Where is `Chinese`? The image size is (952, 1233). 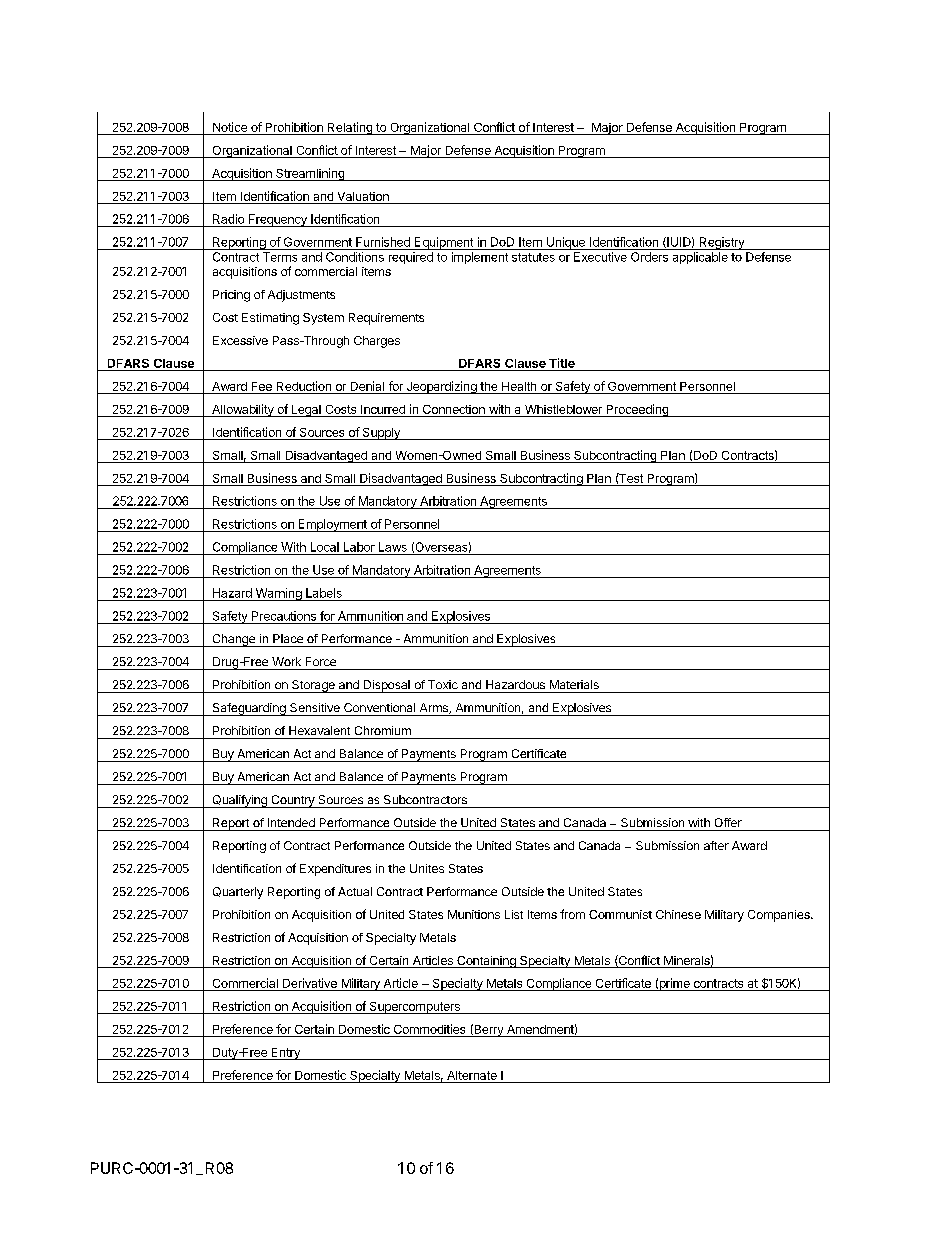
Chinese is located at coordinates (678, 914).
